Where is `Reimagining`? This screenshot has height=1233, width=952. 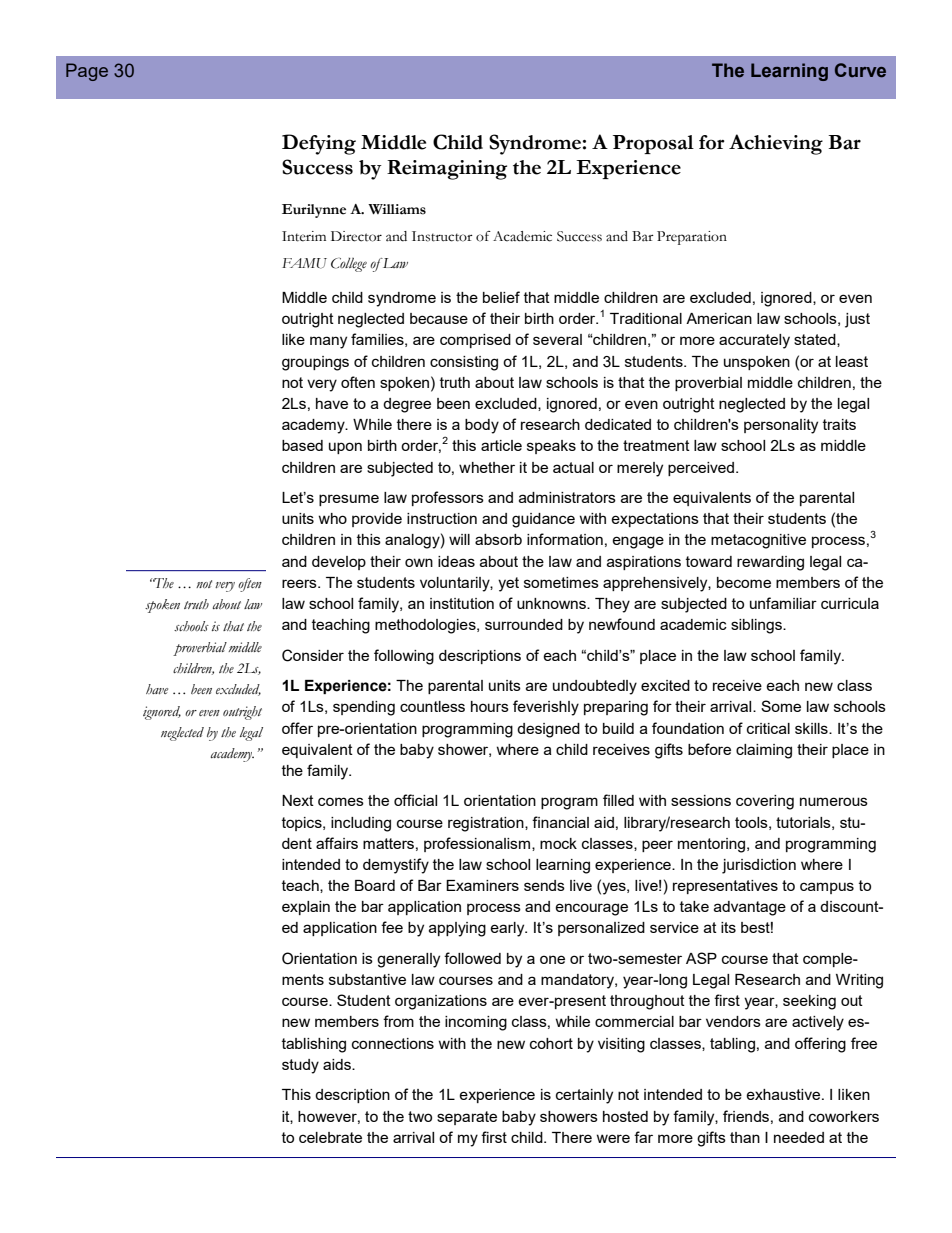 Reimagining is located at coordinates (447, 170).
